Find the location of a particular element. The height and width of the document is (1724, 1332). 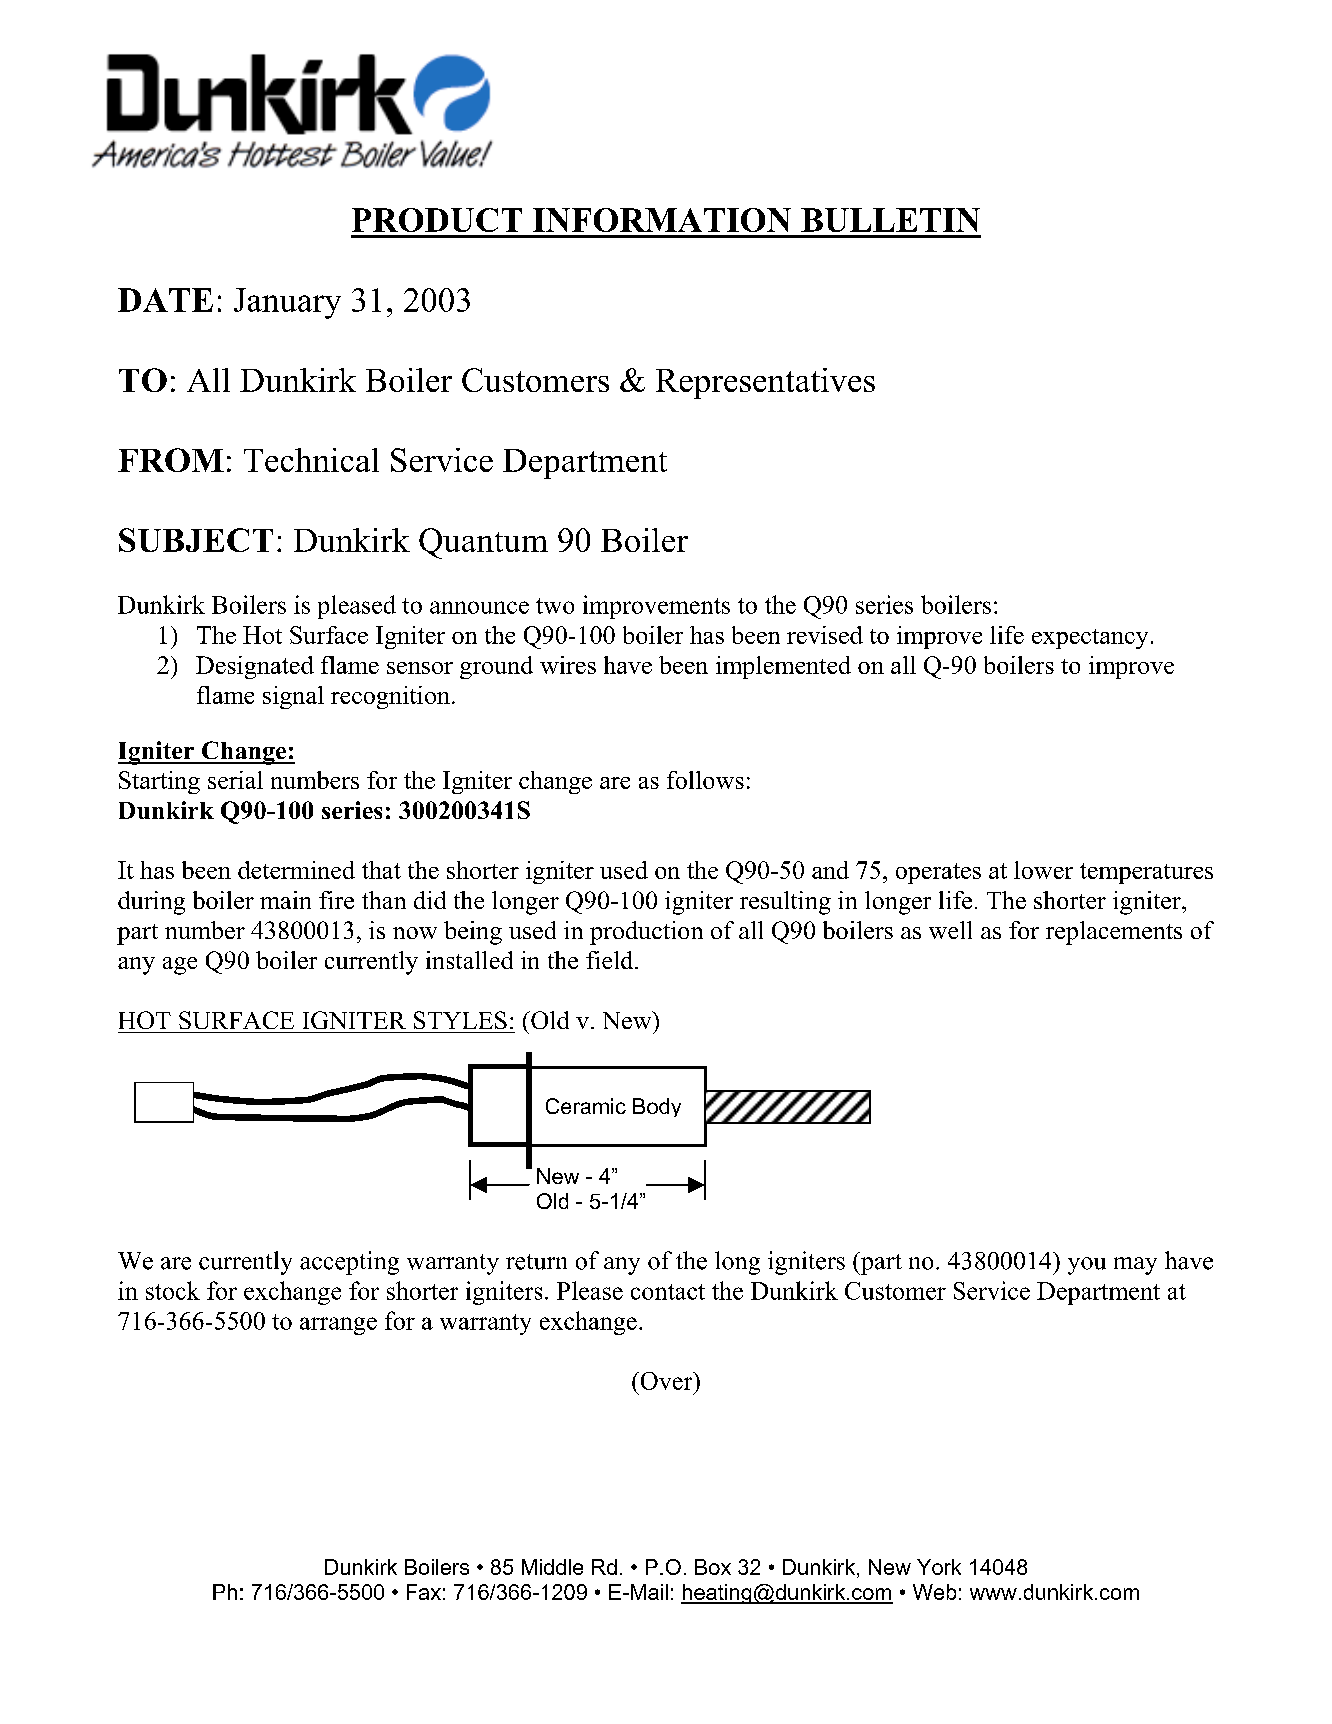

January is located at coordinates (287, 303).
